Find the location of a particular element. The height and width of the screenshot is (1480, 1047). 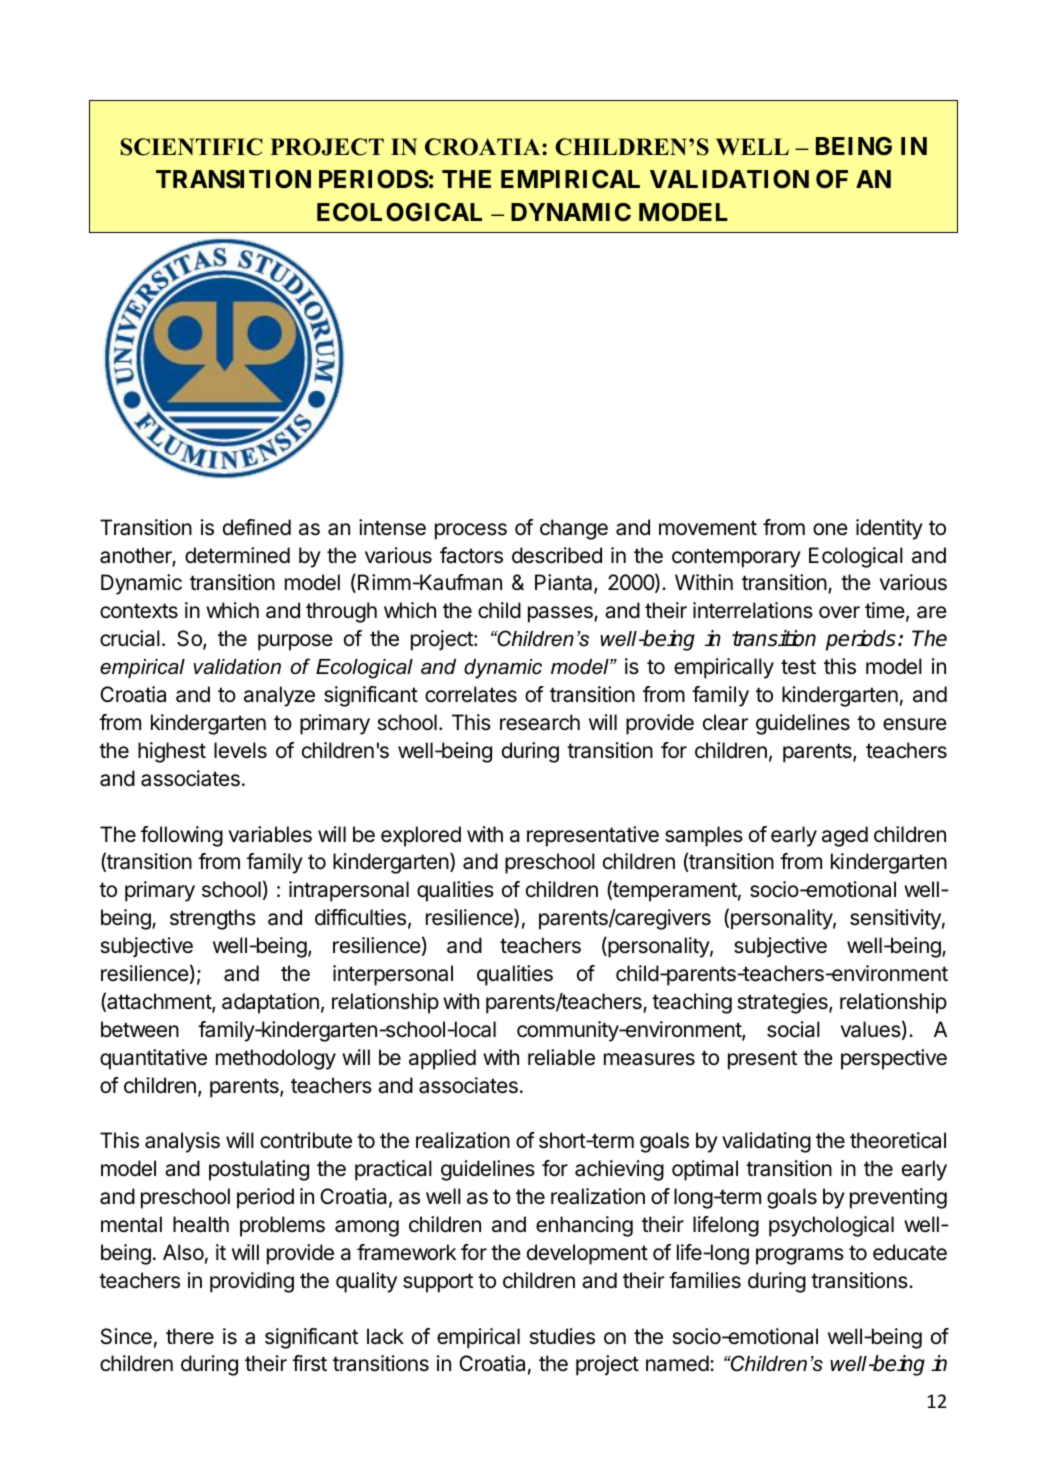

one is located at coordinates (830, 529).
